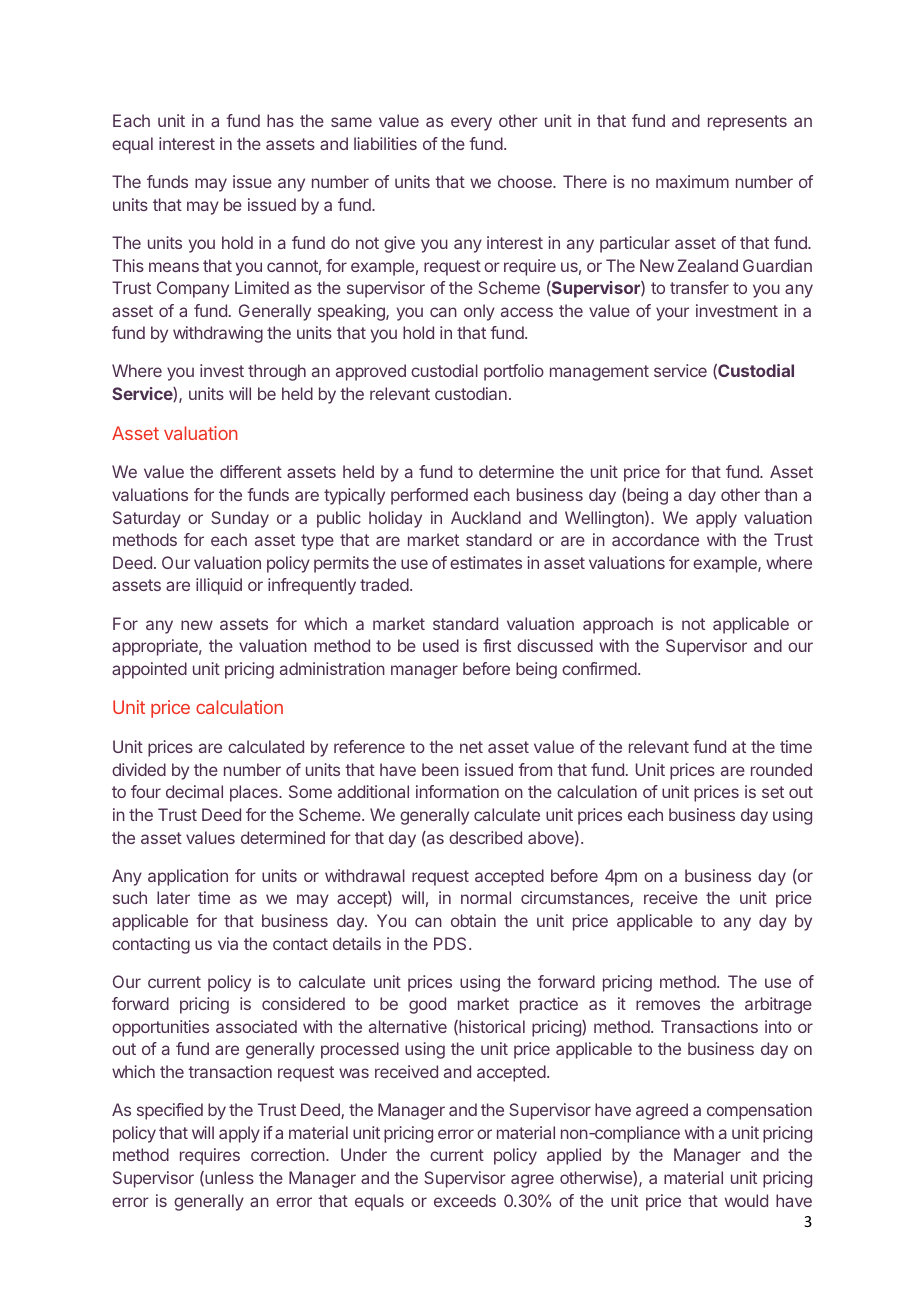 The width and height of the screenshot is (924, 1308). I want to click on performed, so click(429, 496).
